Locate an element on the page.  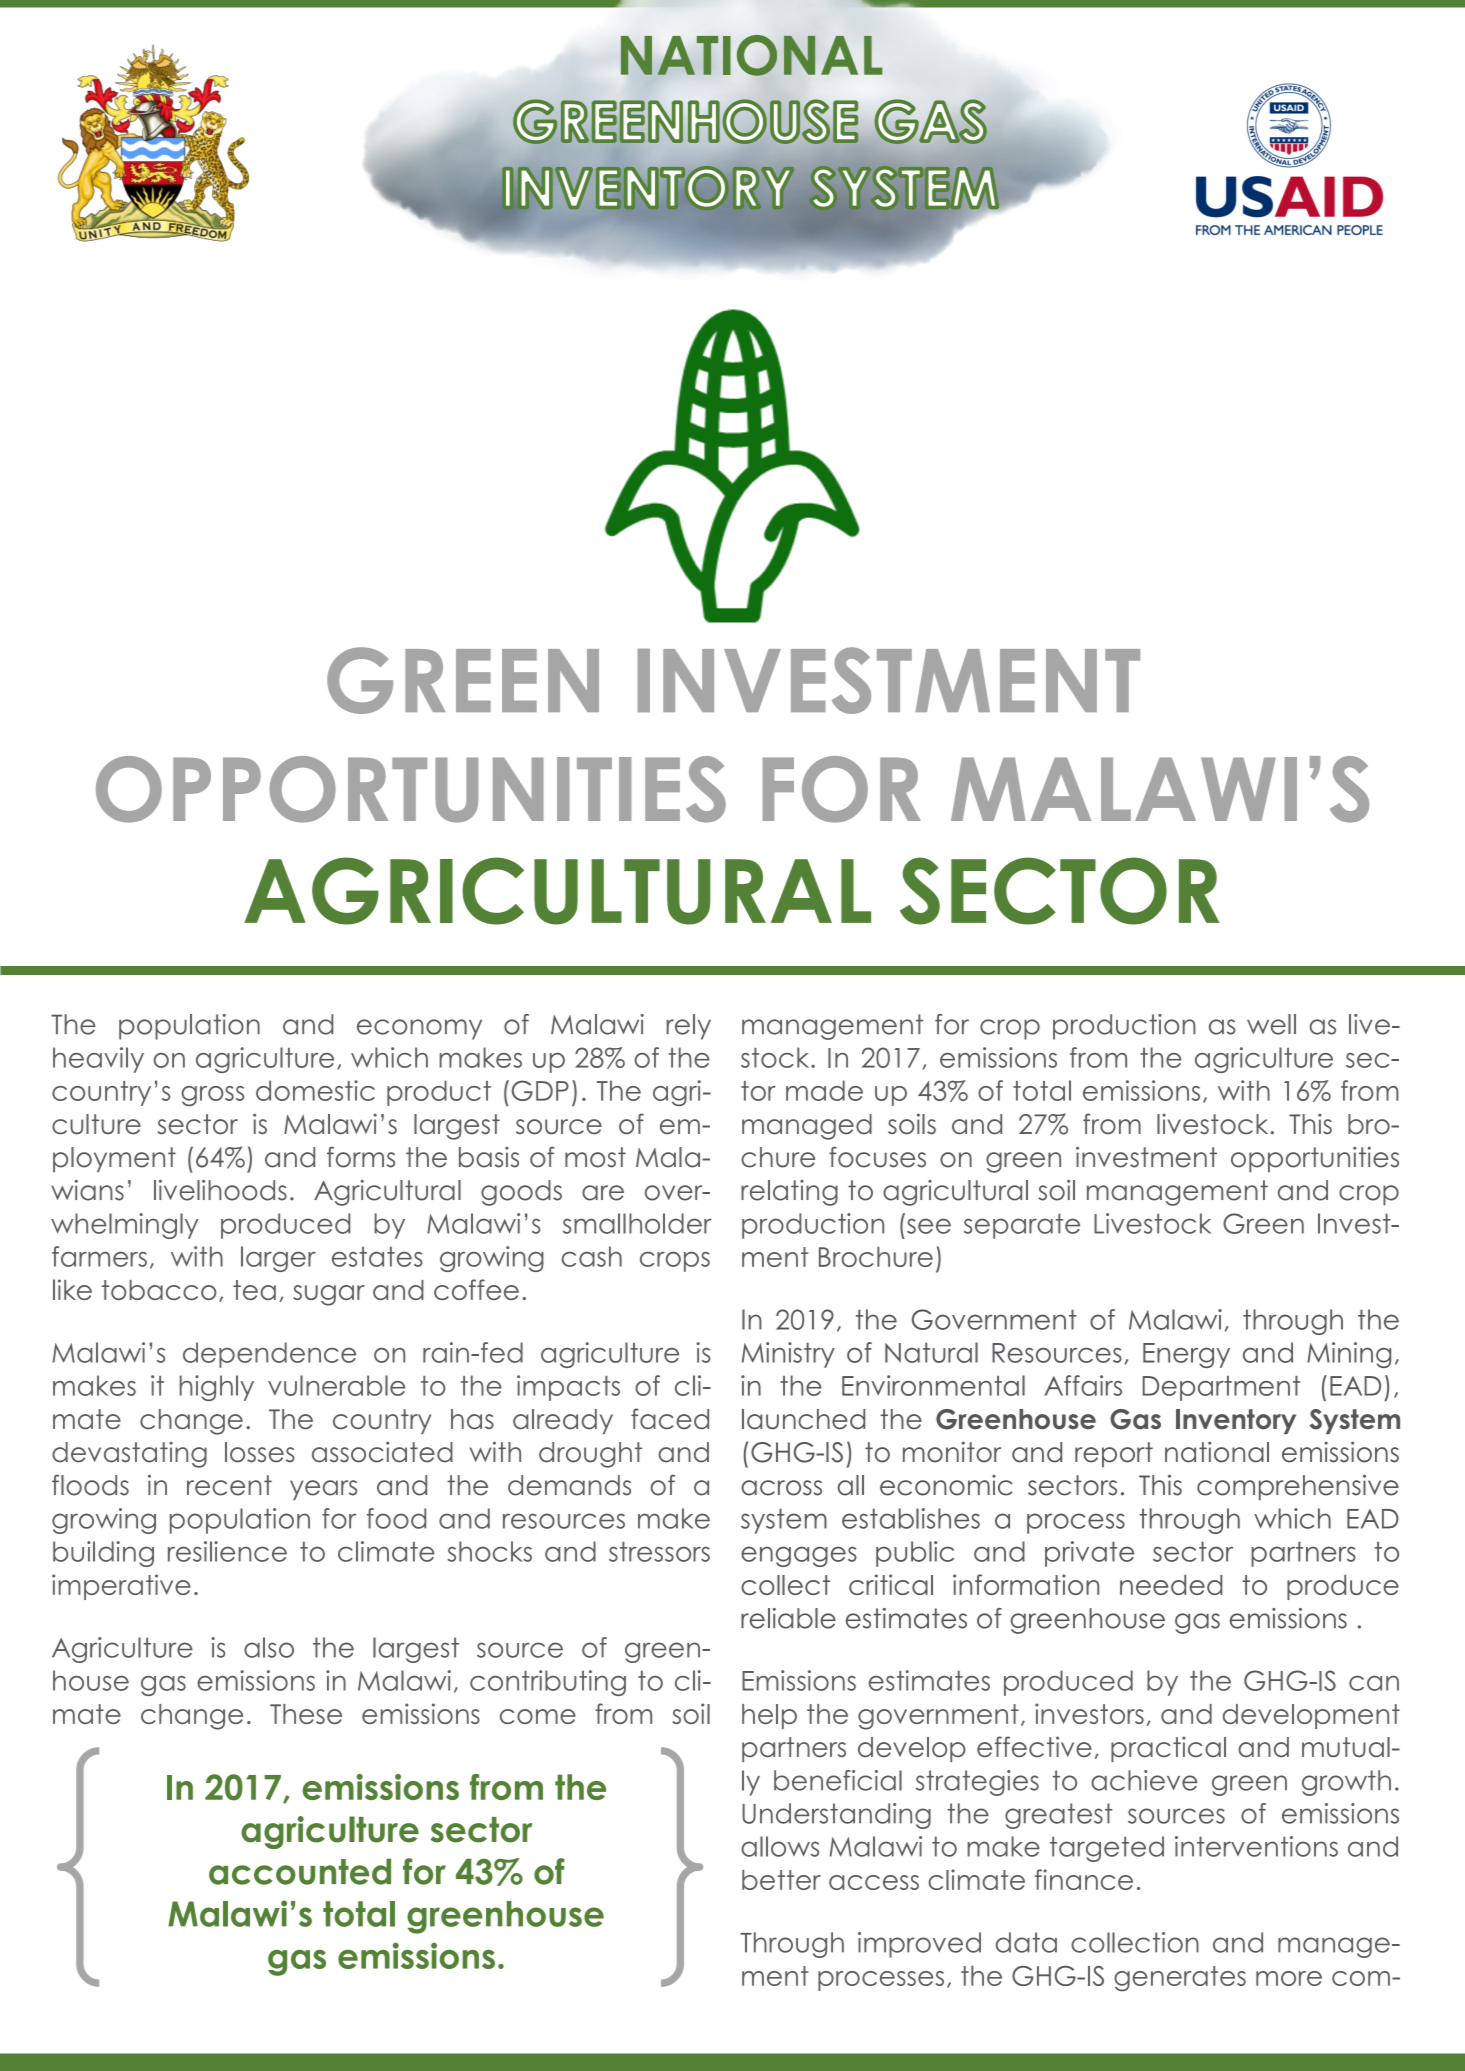
rely is located at coordinates (689, 1027).
